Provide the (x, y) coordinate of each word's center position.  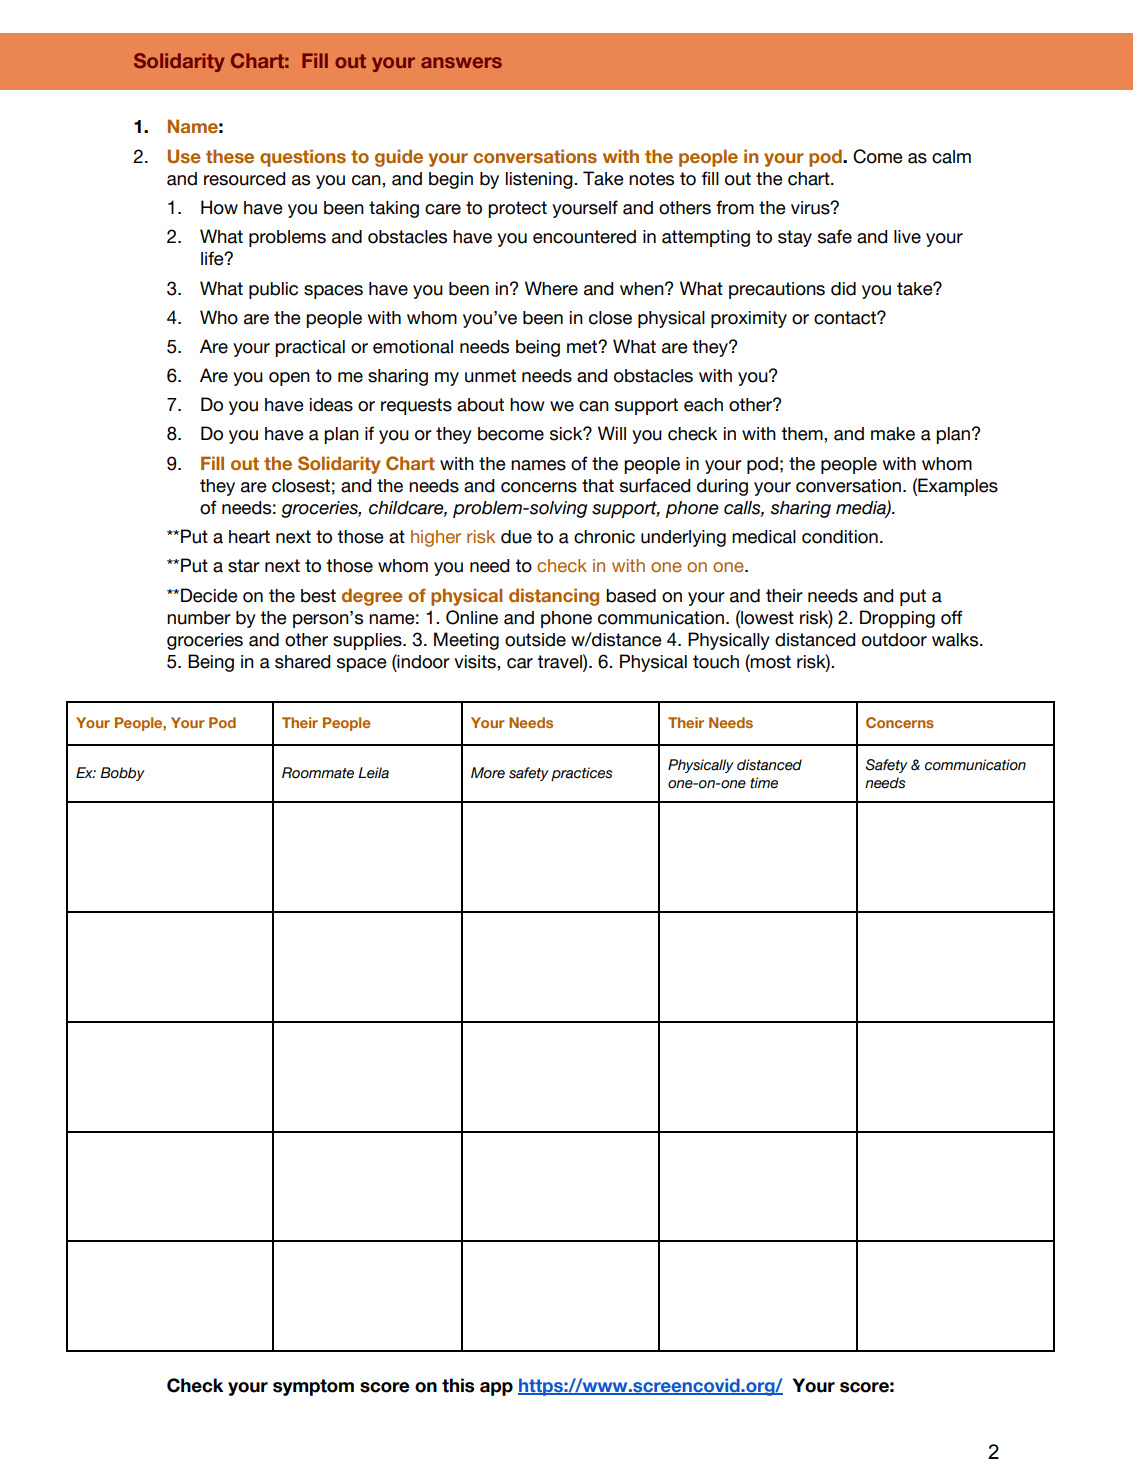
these (230, 156)
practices (581, 774)
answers (461, 62)
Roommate (318, 773)
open (289, 379)
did (843, 289)
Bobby (122, 774)
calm (951, 157)
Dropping (897, 619)
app (496, 1389)
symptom (313, 1387)
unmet (490, 376)
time (764, 783)
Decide (209, 595)
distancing (554, 597)
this (458, 1385)
